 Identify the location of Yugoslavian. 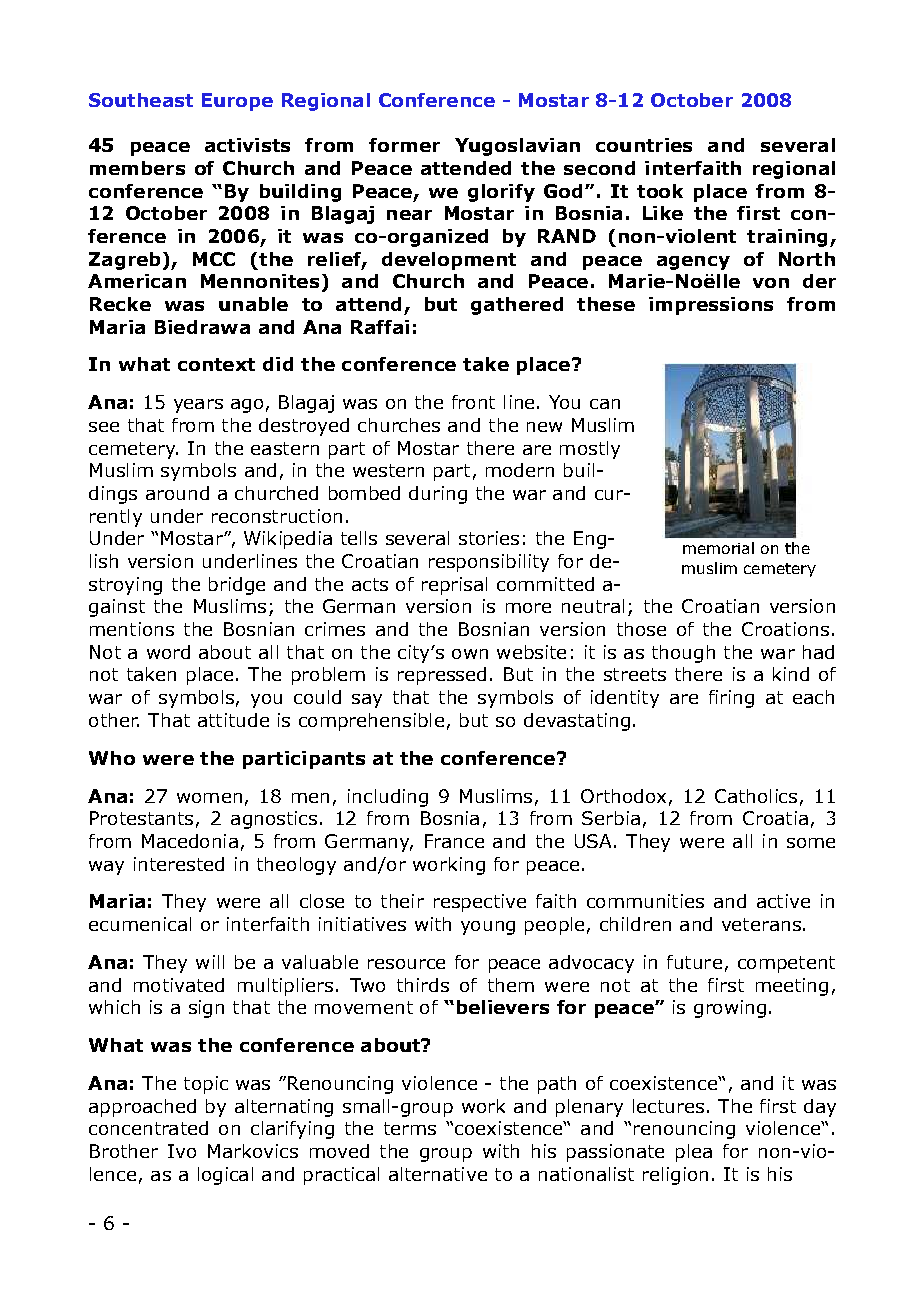
(517, 147).
